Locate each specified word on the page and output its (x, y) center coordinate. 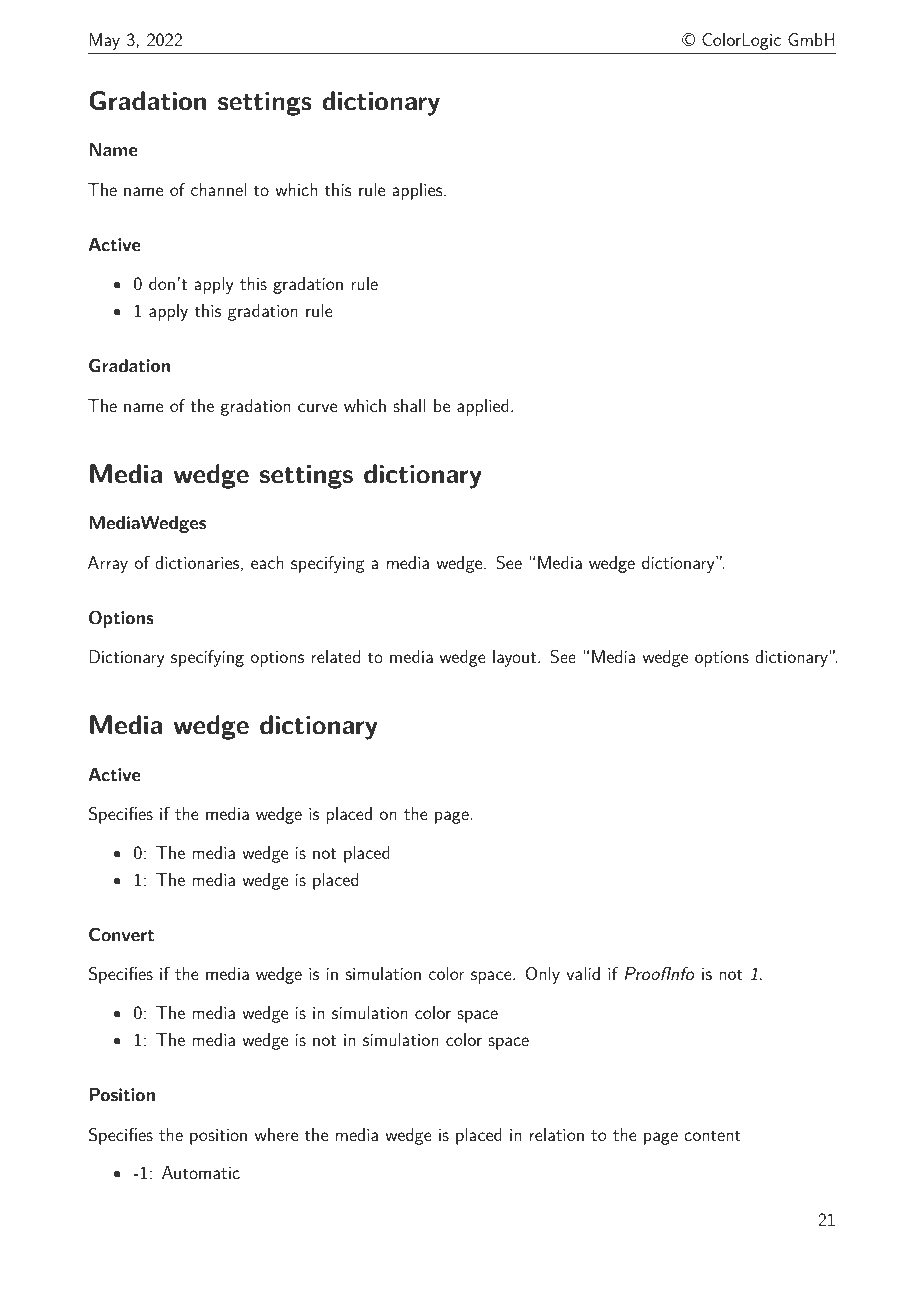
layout (514, 658)
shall (409, 405)
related (336, 656)
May (104, 41)
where (276, 1134)
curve (317, 407)
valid (583, 973)
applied (483, 407)
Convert (121, 934)
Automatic (201, 1172)
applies (418, 191)
